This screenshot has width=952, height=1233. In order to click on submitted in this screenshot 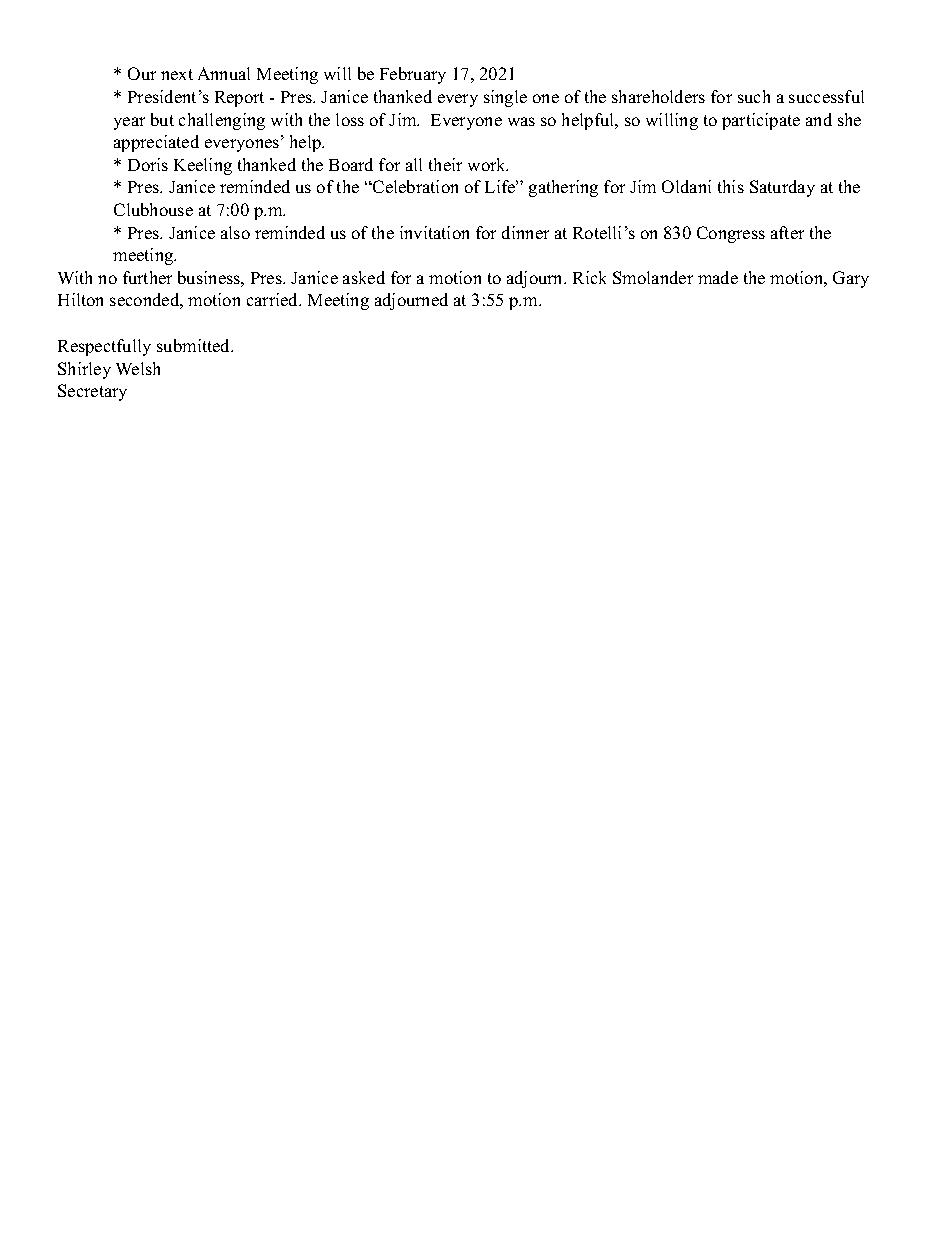, I will do `click(195, 345)`.
